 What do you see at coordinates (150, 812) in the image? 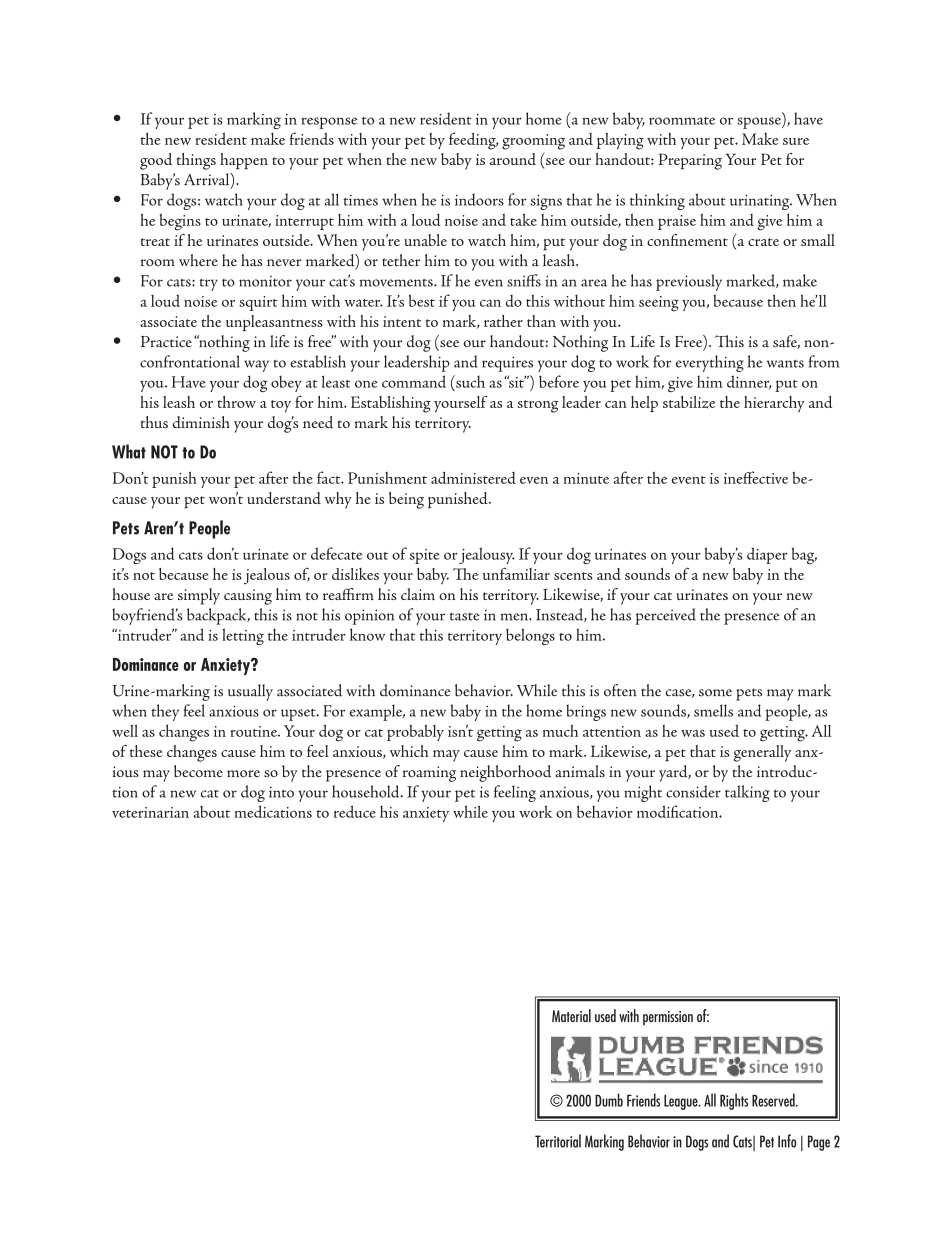
I see `veterinarian` at bounding box center [150, 812].
